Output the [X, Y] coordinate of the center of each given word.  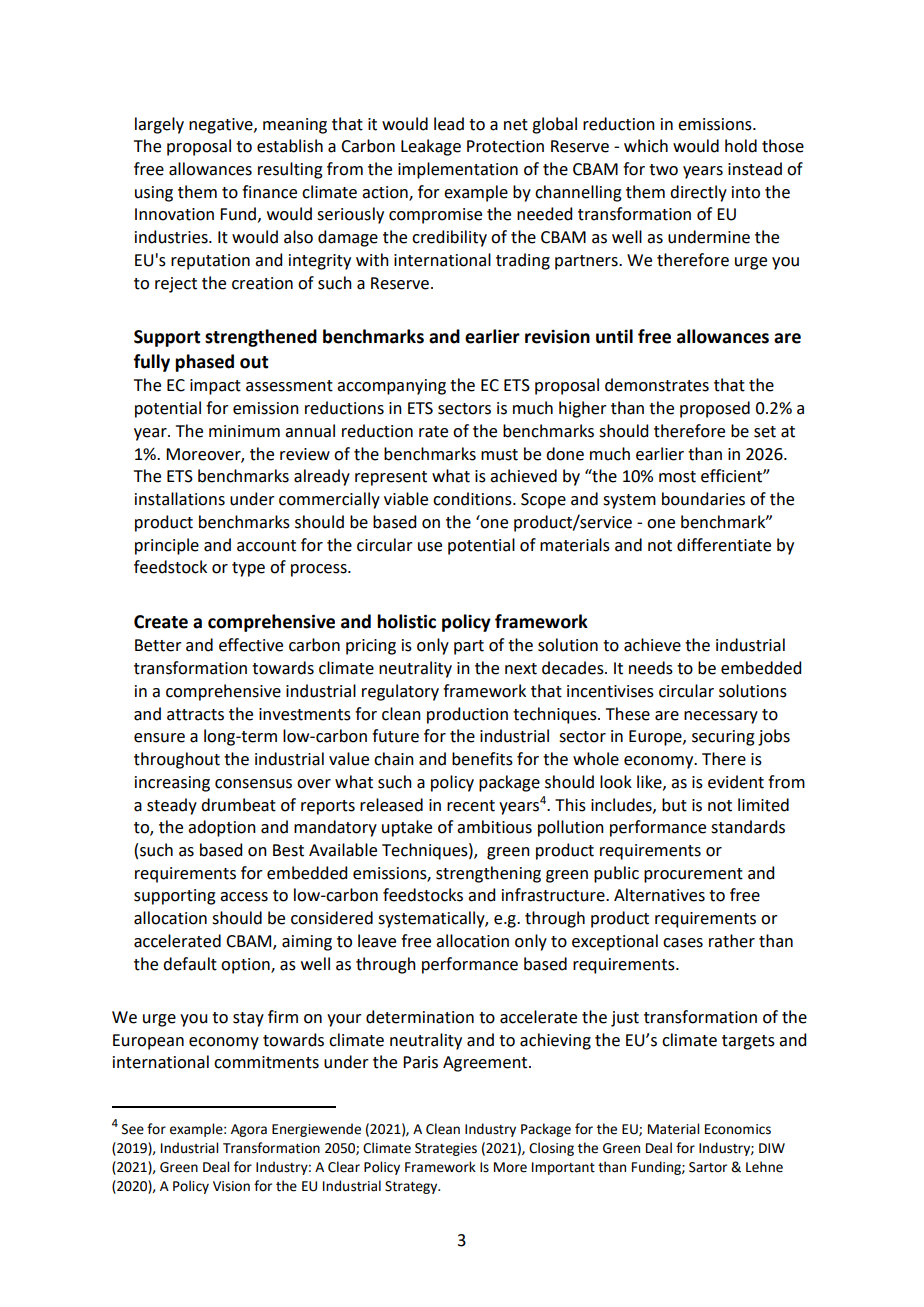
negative [222, 126]
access [244, 897]
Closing [551, 1149]
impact [215, 387]
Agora [249, 1130]
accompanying [391, 387]
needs [651, 668]
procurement [693, 875]
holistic [406, 621]
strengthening [488, 874]
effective [251, 645]
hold [741, 146]
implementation [458, 170]
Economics [738, 1129]
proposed [715, 409]
